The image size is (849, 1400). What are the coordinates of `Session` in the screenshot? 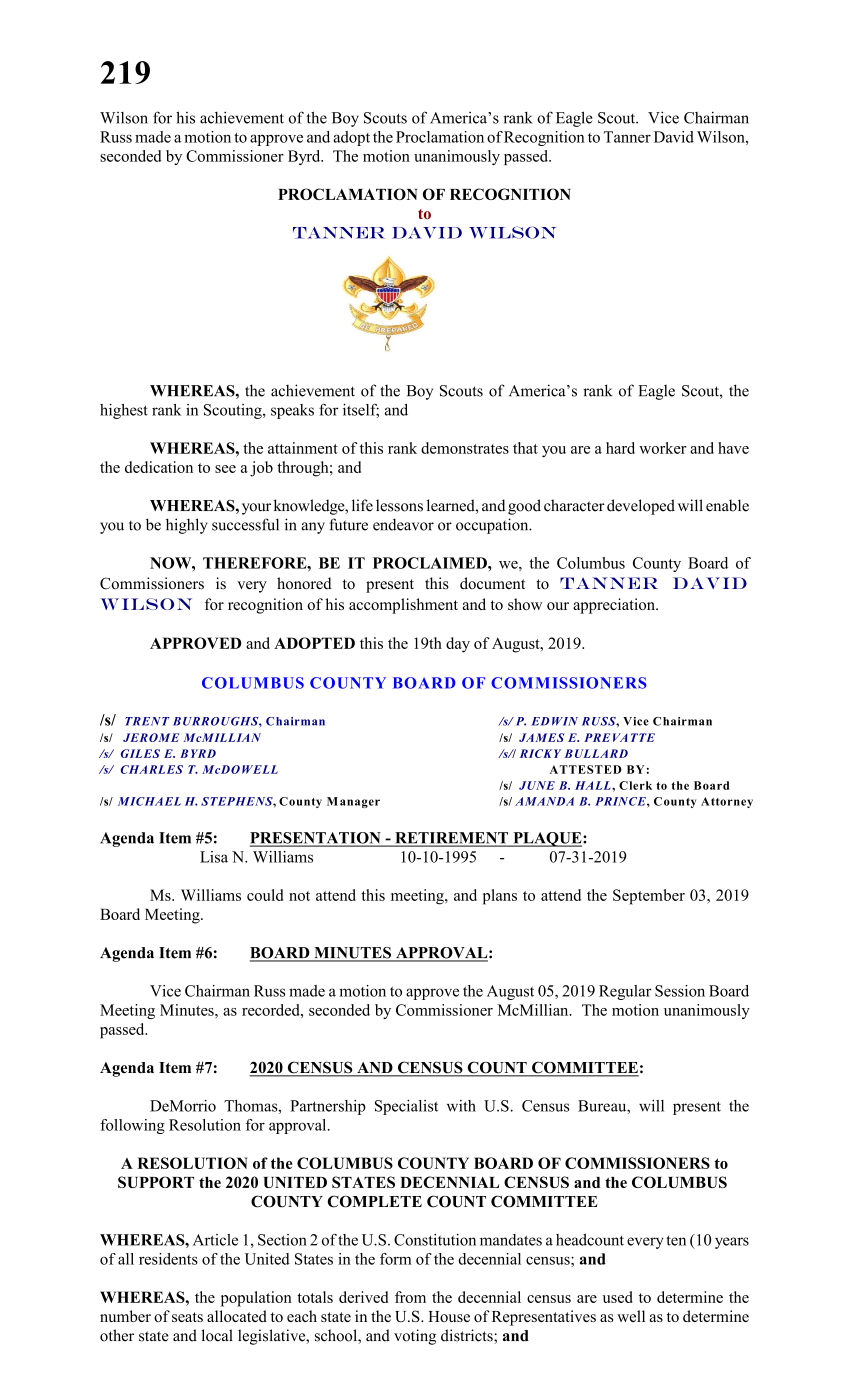 It's located at (680, 991).
